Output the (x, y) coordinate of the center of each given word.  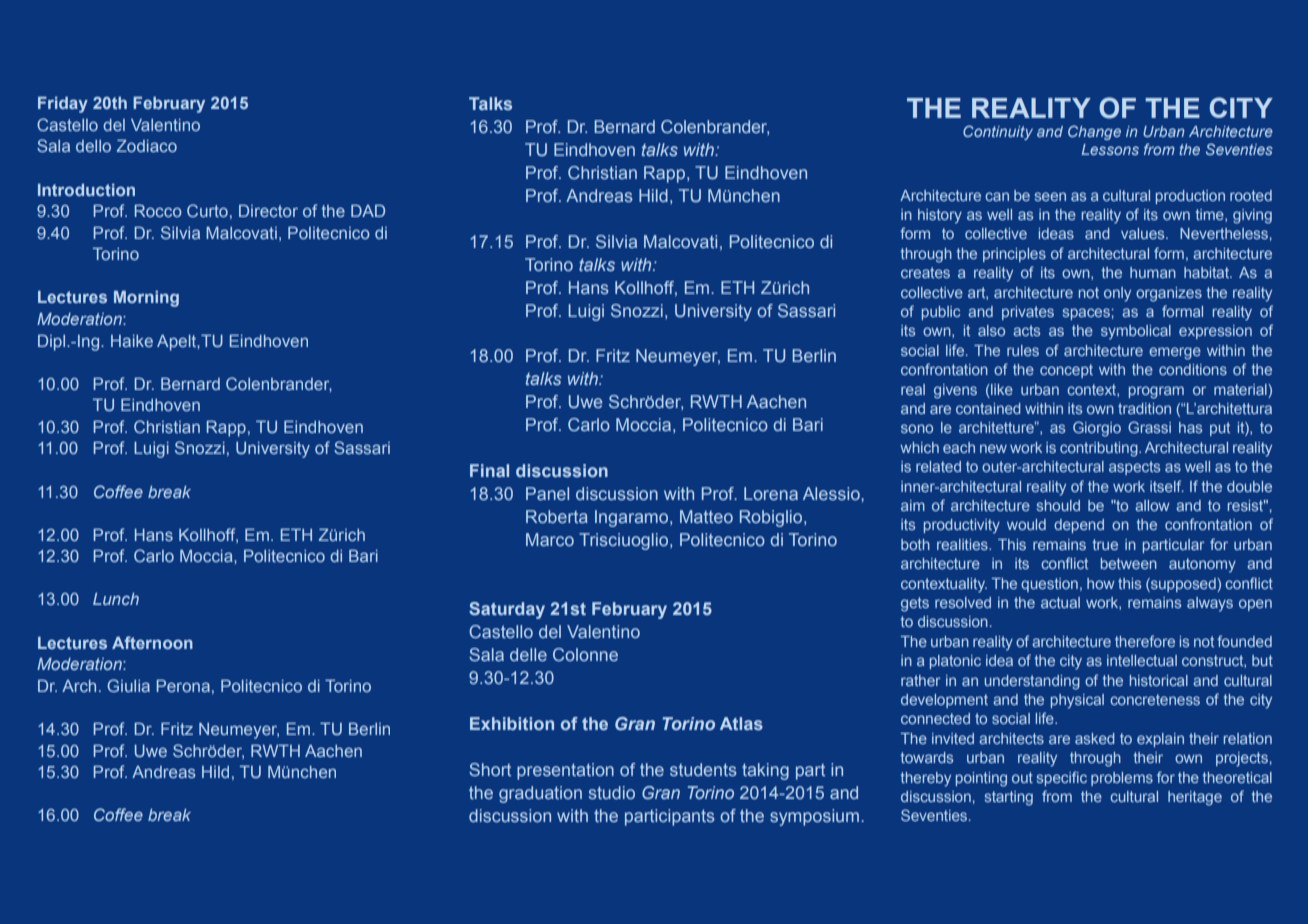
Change (1094, 132)
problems (1122, 779)
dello (93, 146)
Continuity (998, 132)
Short (490, 769)
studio (612, 792)
